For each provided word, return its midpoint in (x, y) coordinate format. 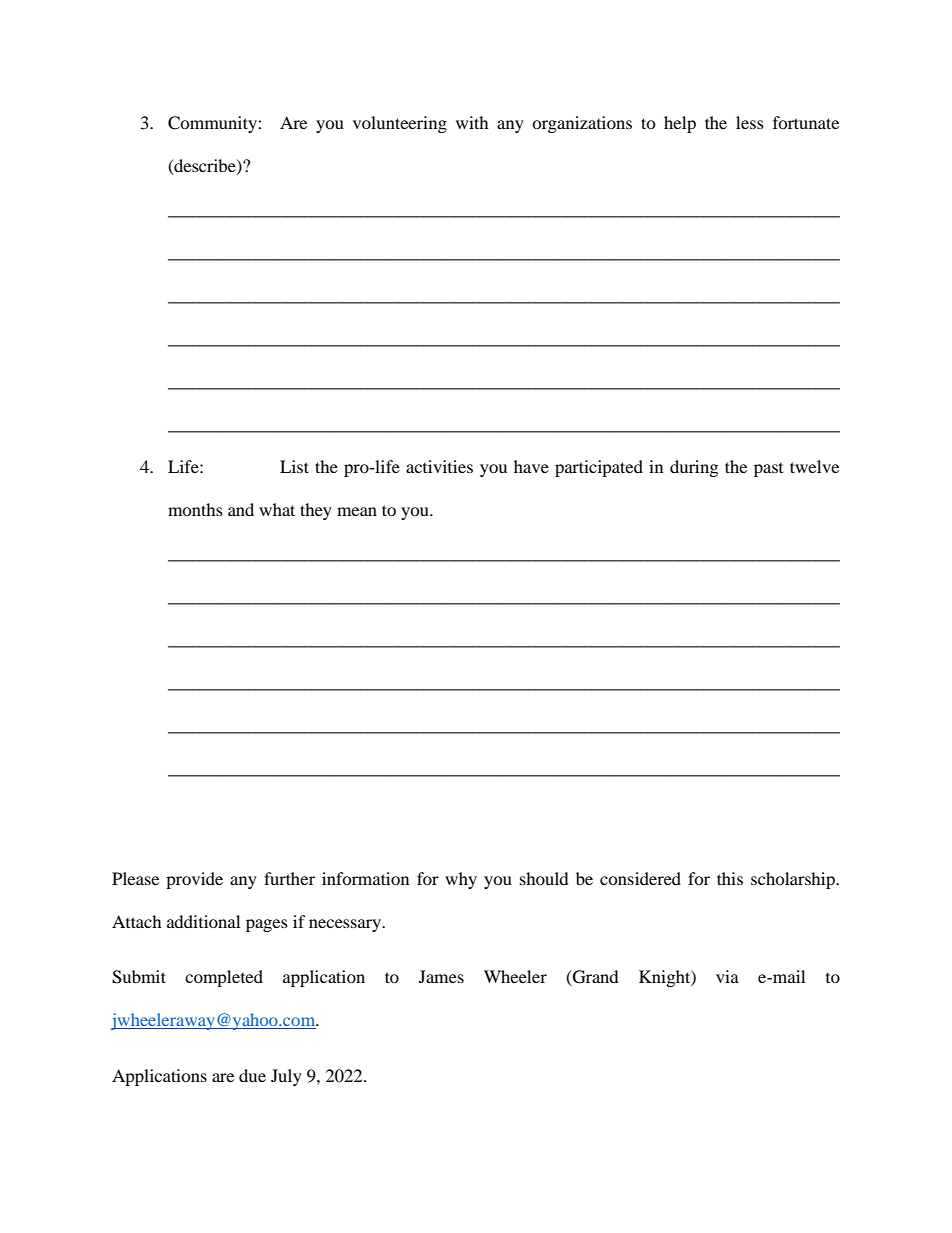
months (195, 509)
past (768, 470)
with (472, 122)
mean (357, 511)
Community (213, 124)
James (441, 976)
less (750, 122)
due (252, 1075)
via (727, 976)
